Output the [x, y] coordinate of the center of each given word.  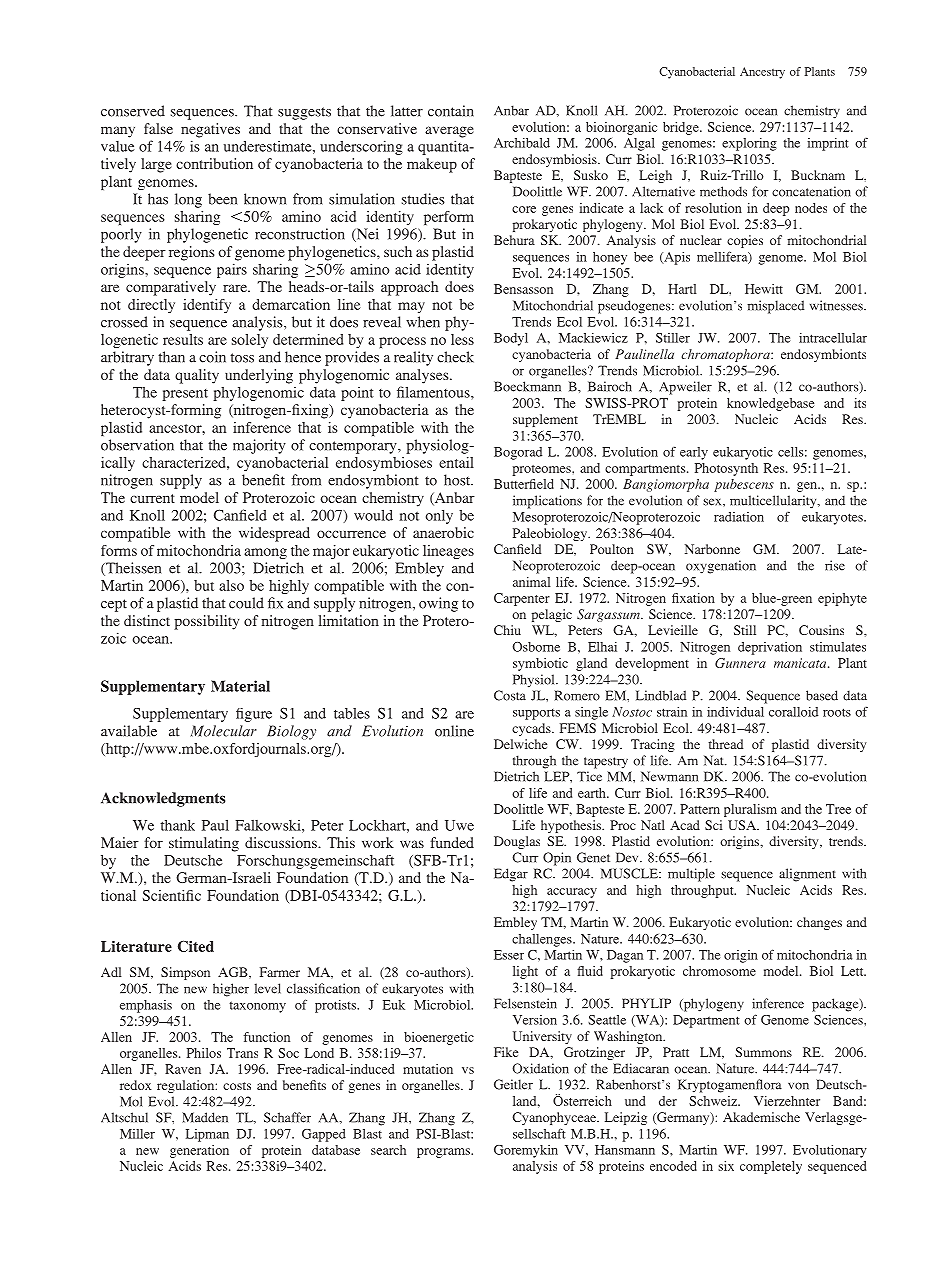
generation [199, 1151]
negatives [210, 130]
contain [451, 111]
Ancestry [762, 73]
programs [444, 1153]
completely [771, 1167]
